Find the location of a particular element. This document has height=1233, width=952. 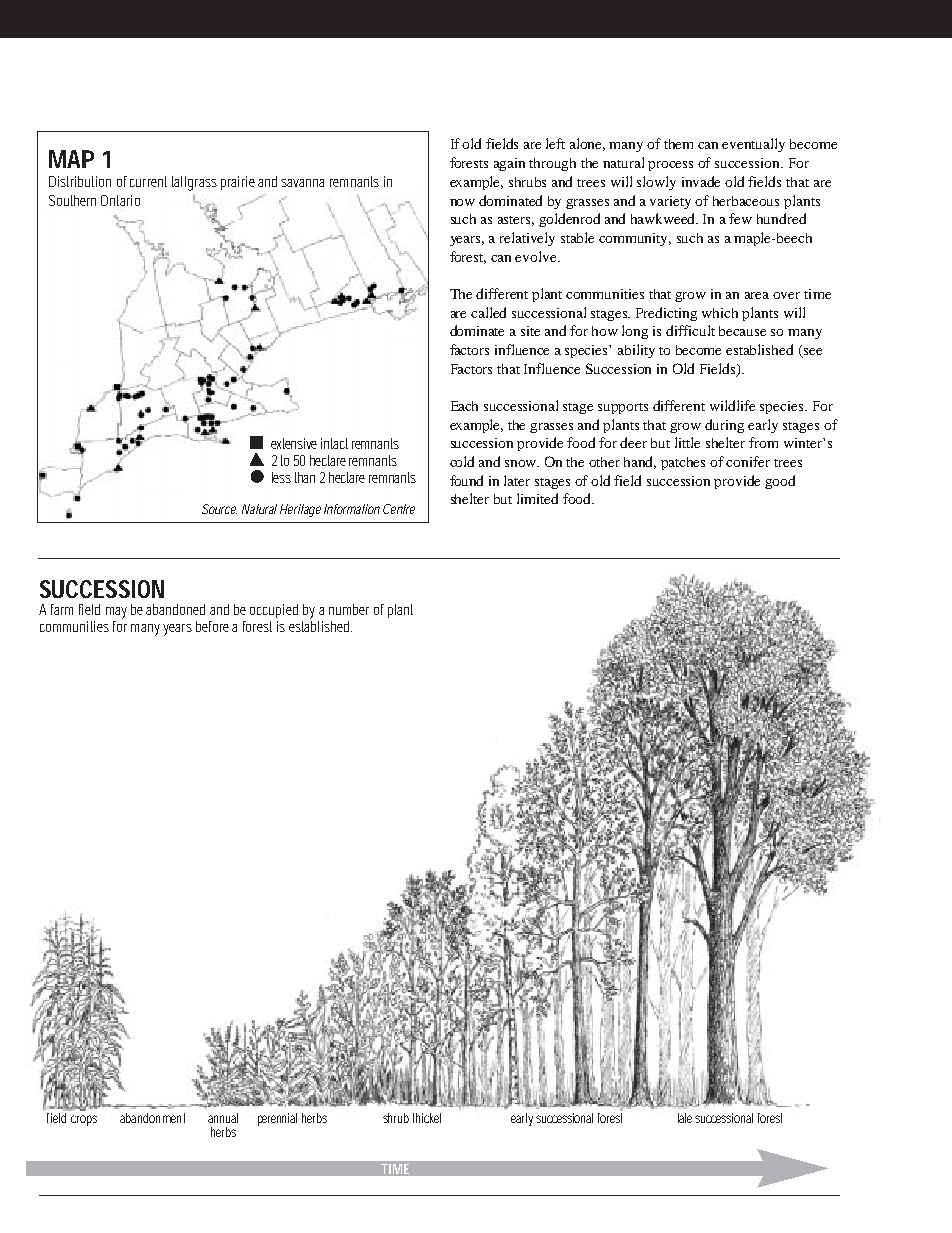

invade is located at coordinates (701, 181).
